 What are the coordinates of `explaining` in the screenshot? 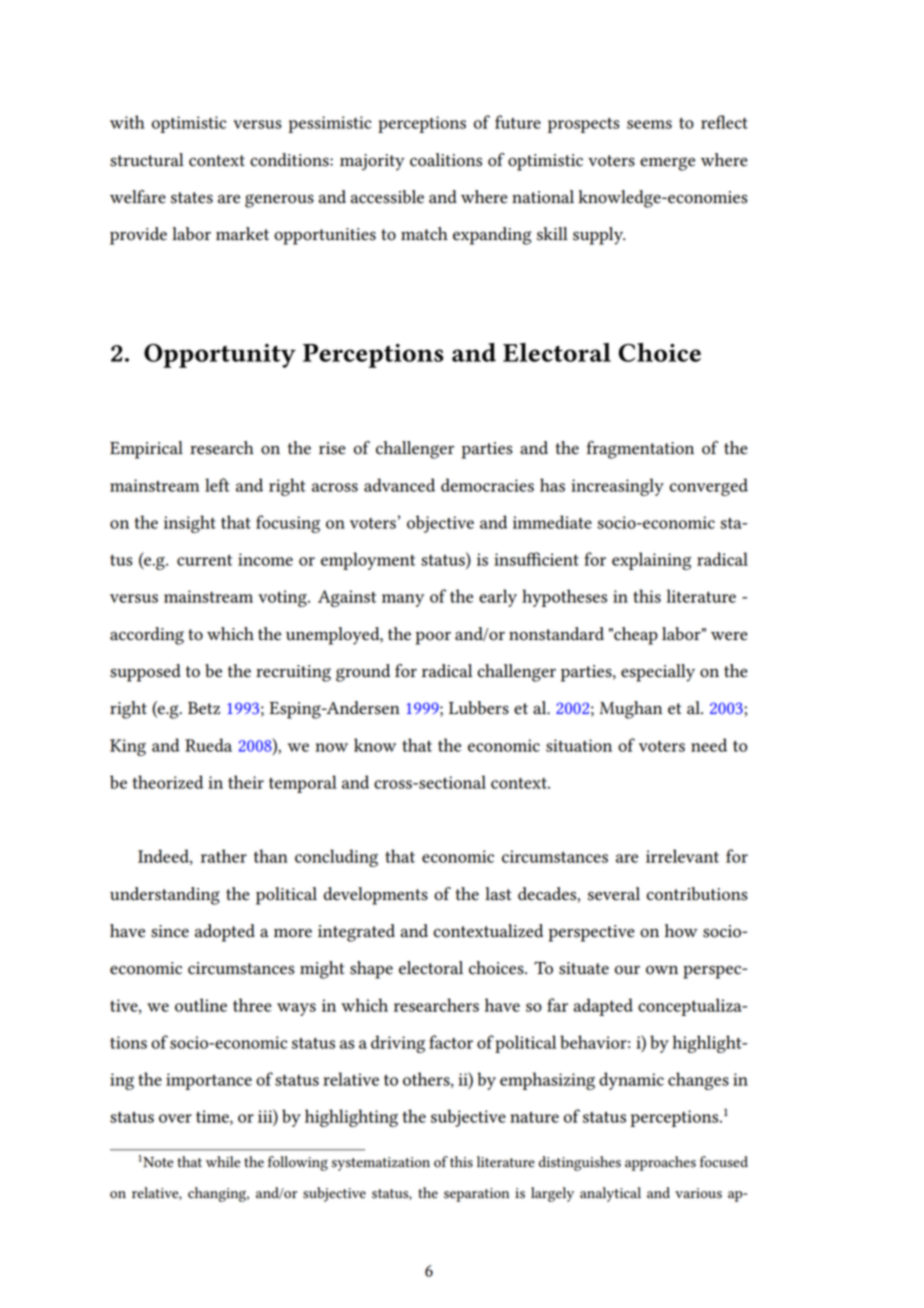 It's located at (651, 561).
